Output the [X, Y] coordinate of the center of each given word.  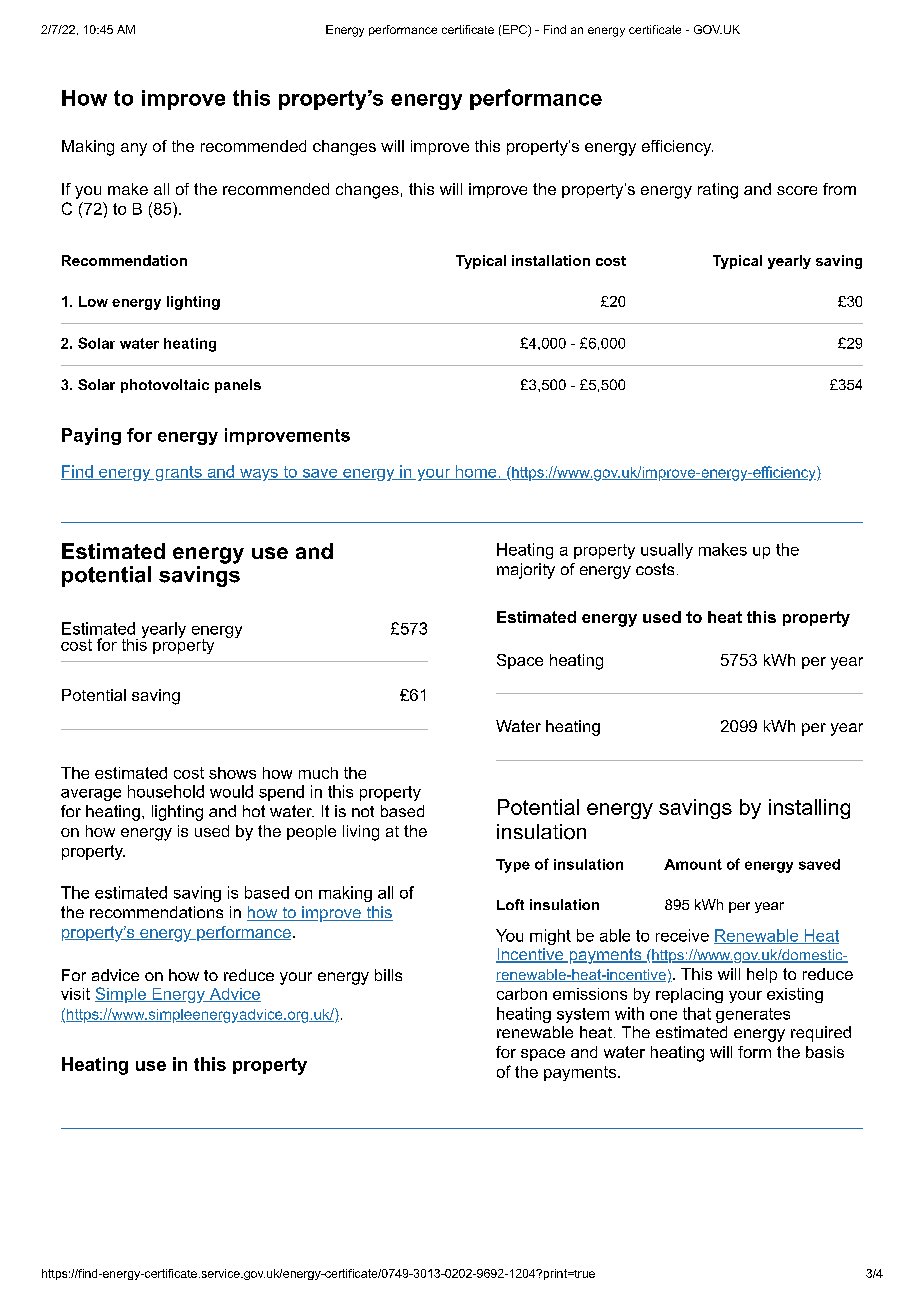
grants [178, 473]
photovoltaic [165, 386]
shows [232, 773]
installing [809, 809]
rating [718, 191]
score [797, 190]
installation [551, 260]
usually [667, 551]
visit [75, 994]
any [134, 149]
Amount [693, 864]
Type [513, 866]
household [166, 791]
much [318, 773]
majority [526, 571]
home [476, 472]
